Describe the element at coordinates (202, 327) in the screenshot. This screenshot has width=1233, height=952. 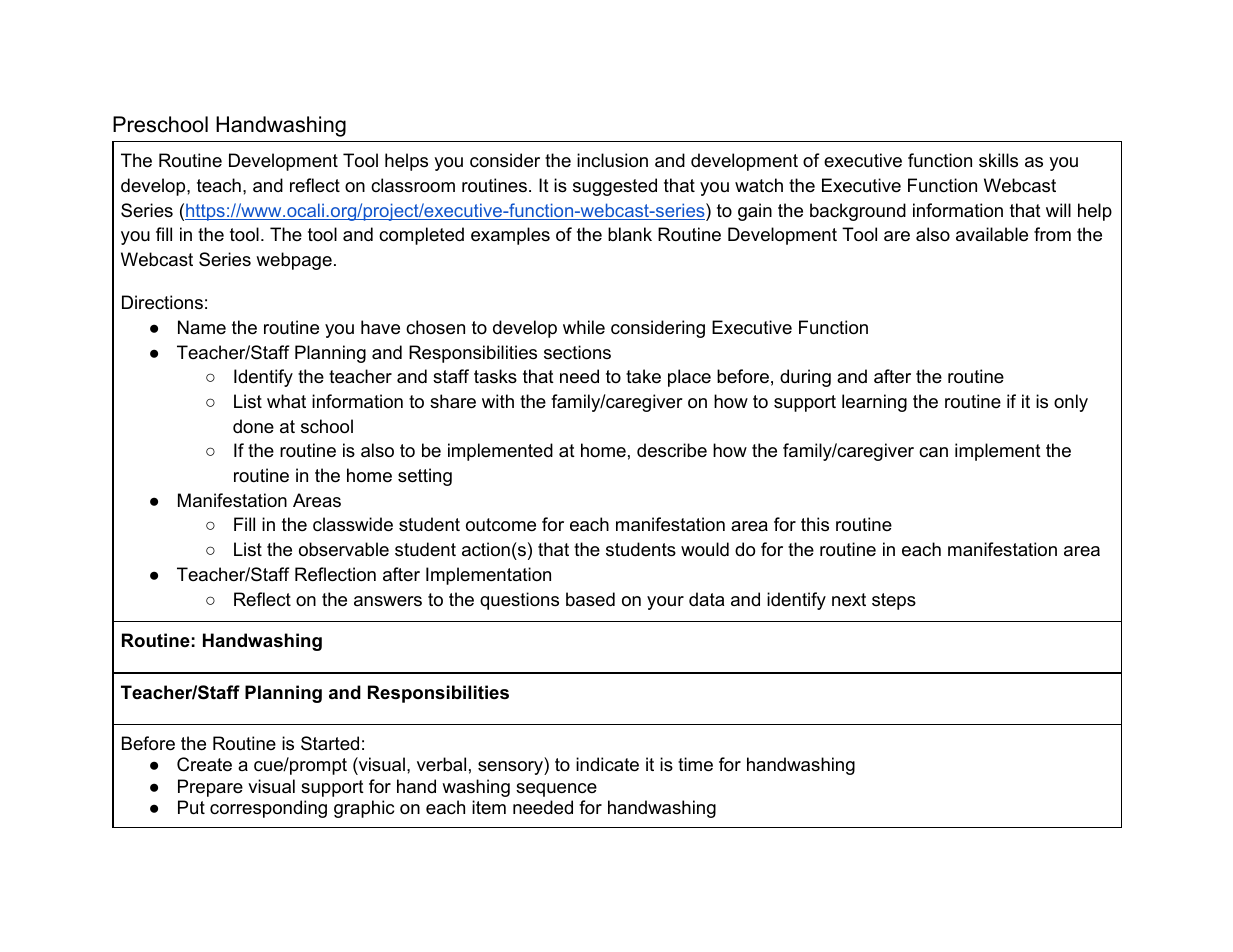
I see `Name` at that location.
